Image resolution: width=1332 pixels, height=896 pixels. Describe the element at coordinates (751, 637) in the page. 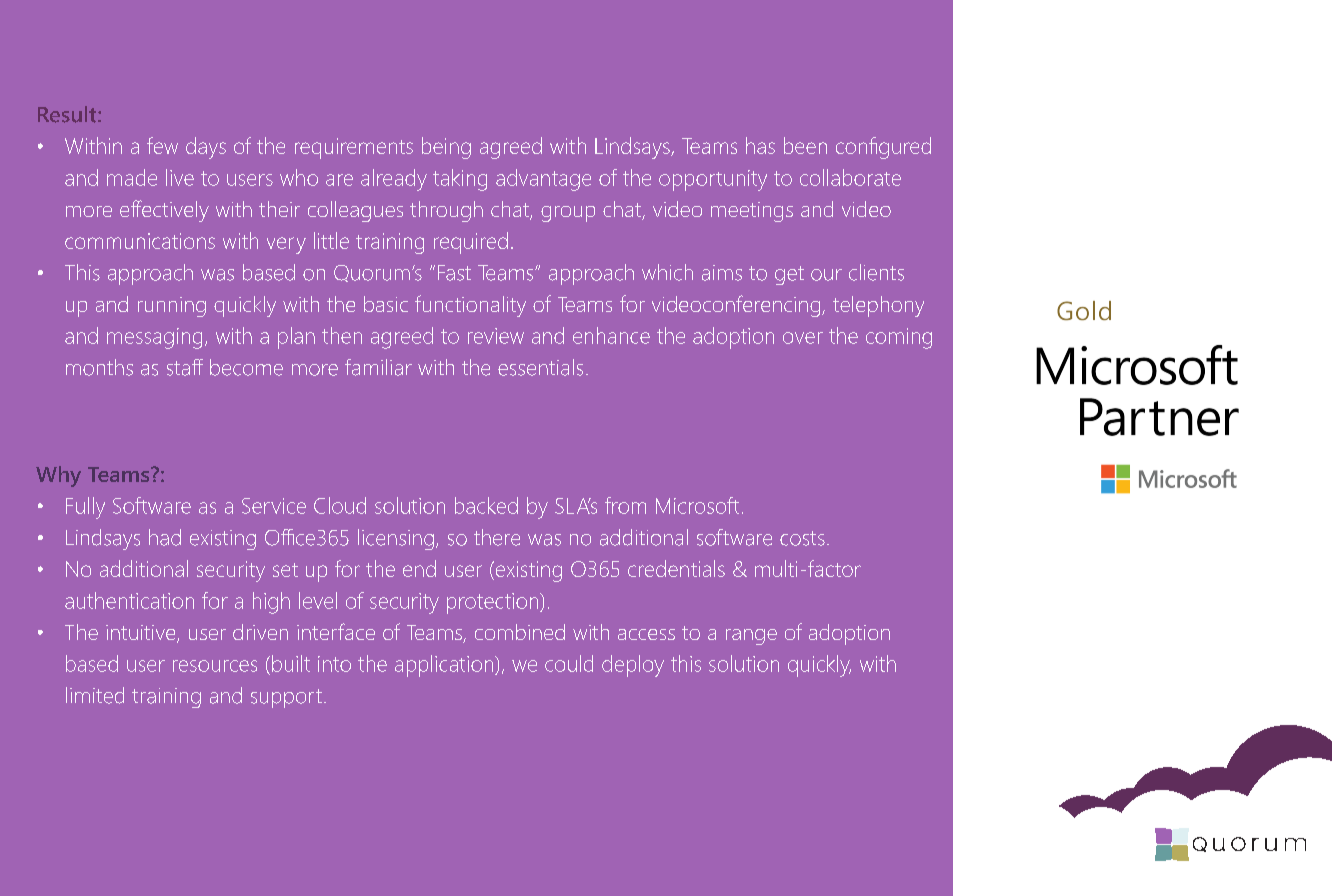

I see `range` at that location.
